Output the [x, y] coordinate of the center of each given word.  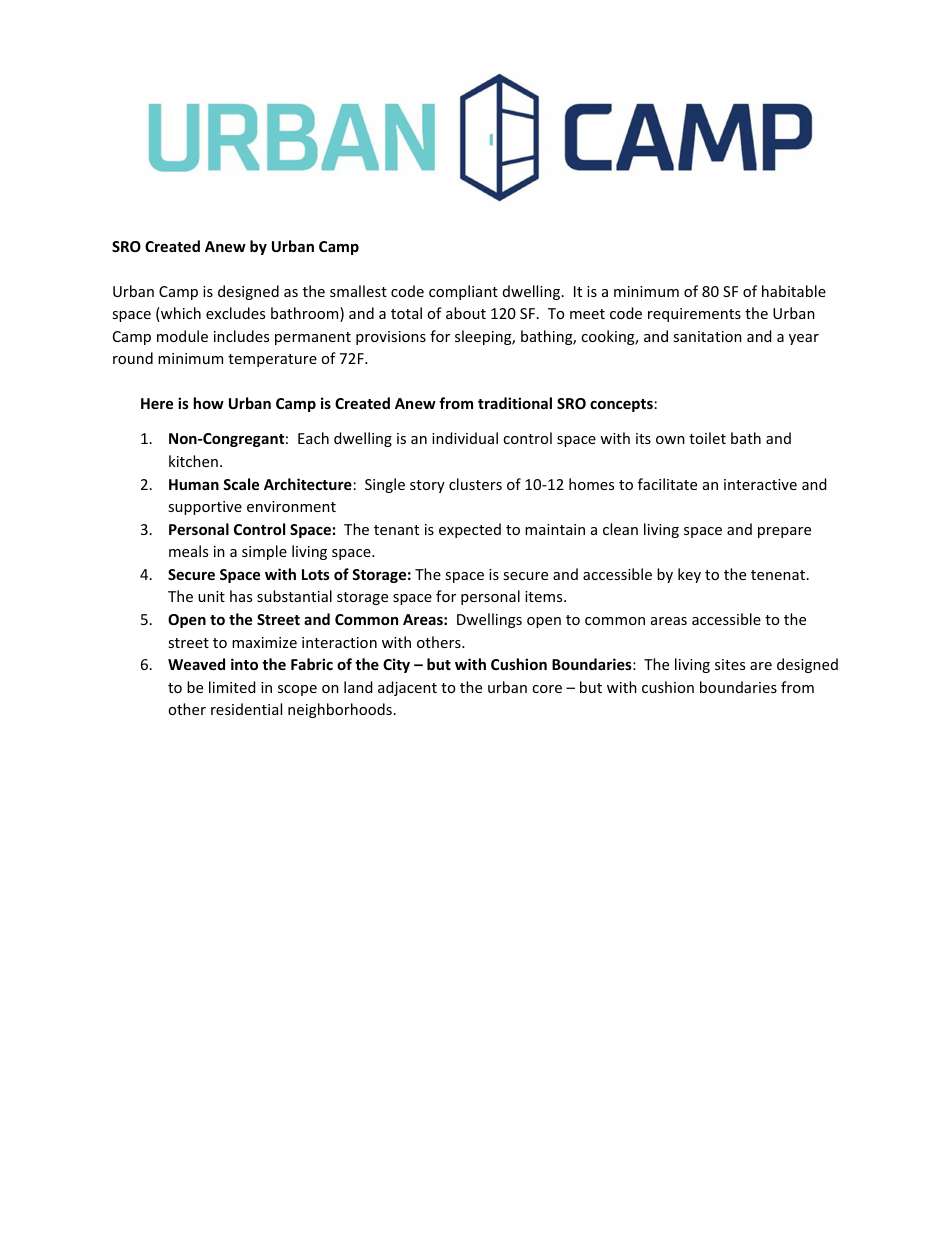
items [545, 596]
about [466, 313]
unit [211, 596]
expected [470, 530]
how [208, 403]
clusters [475, 484]
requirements [694, 315]
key [689, 575]
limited [232, 687]
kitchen [193, 461]
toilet [707, 438]
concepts [621, 405]
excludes [235, 313]
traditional [515, 403]
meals [188, 551]
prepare [784, 532]
